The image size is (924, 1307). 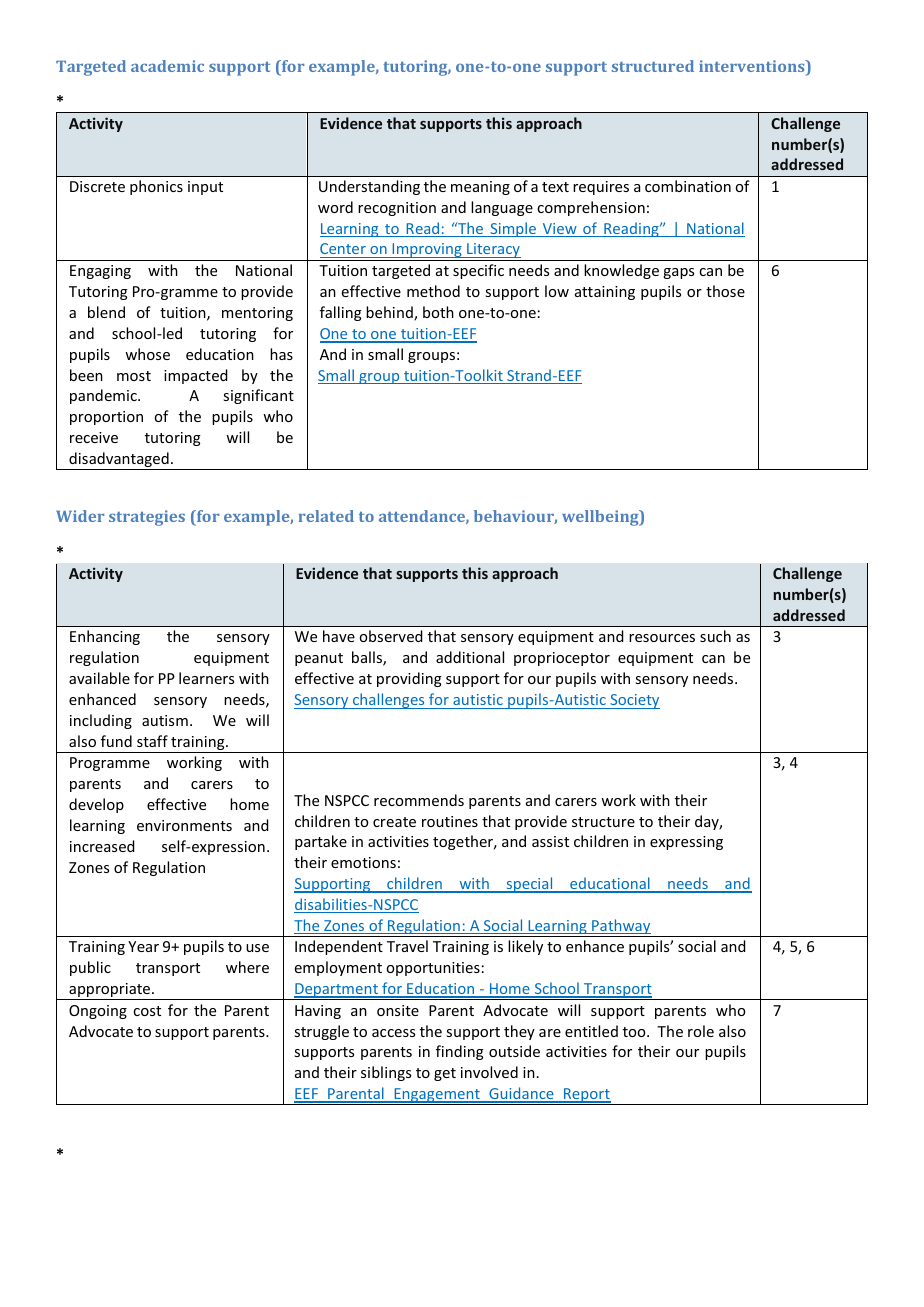 I want to click on interventions, so click(x=753, y=67).
